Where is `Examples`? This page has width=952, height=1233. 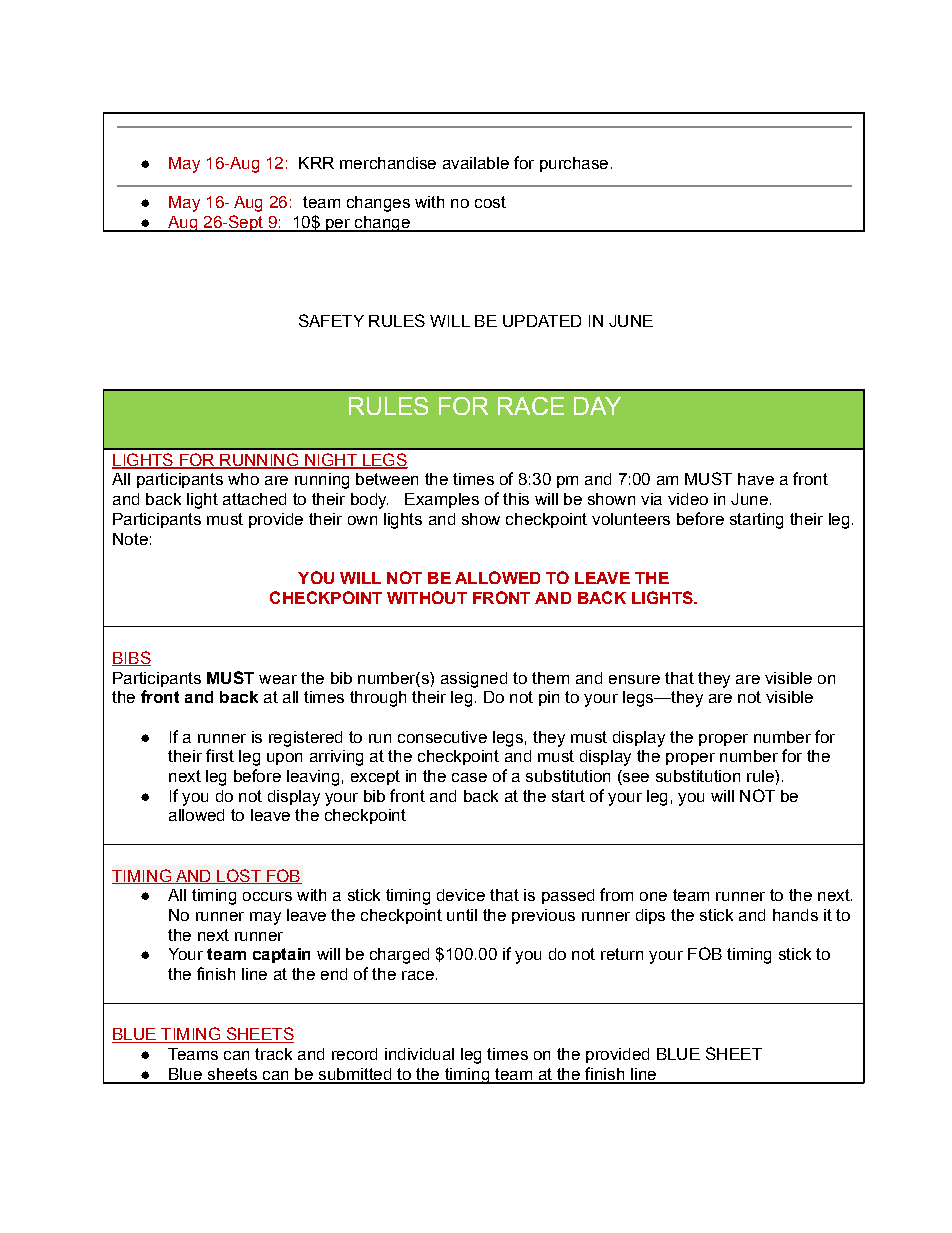
Examples is located at coordinates (442, 500).
